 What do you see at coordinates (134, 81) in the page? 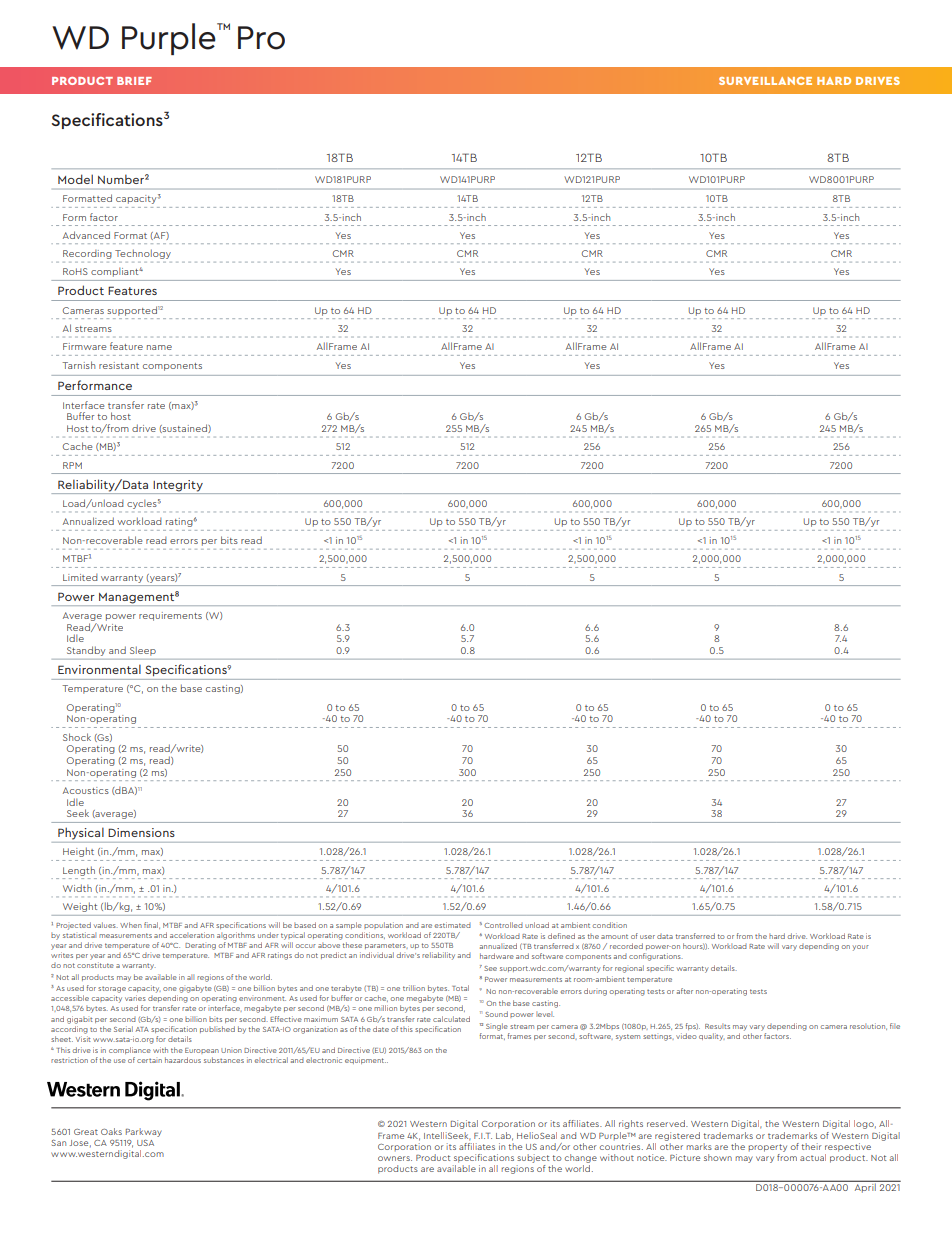
I see `BRIEF` at bounding box center [134, 81].
